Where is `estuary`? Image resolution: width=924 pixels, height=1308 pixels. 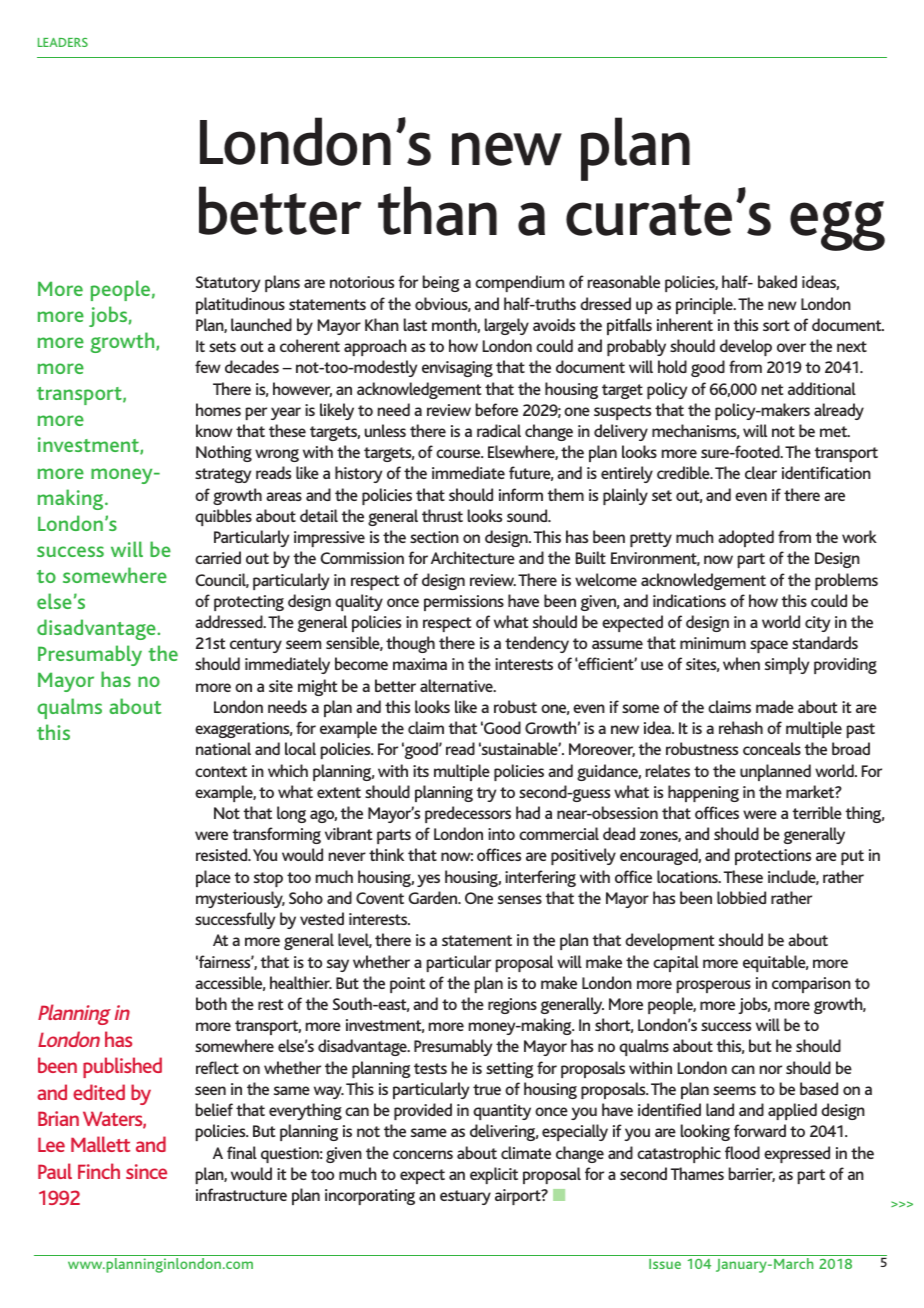 estuary is located at coordinates (465, 1197).
